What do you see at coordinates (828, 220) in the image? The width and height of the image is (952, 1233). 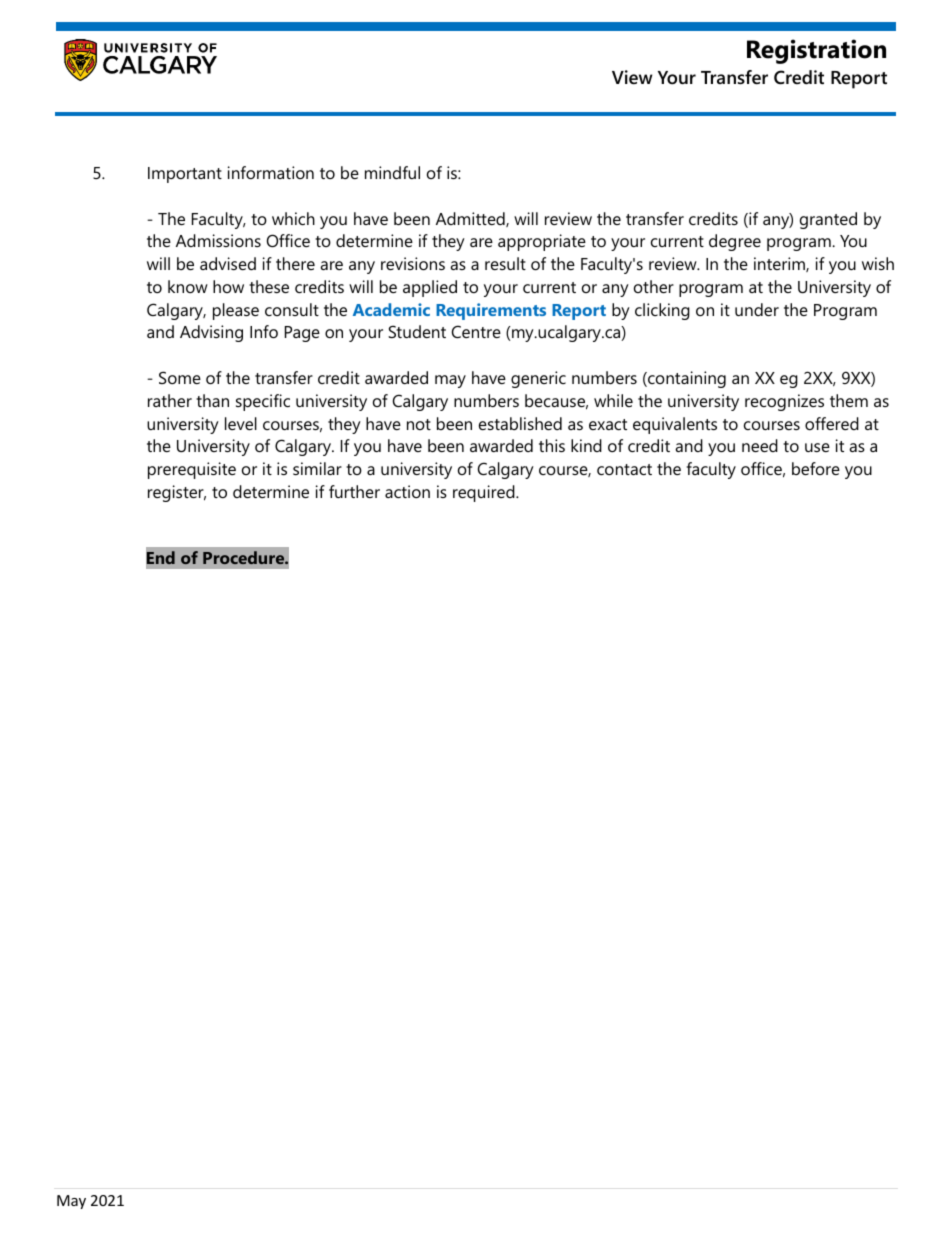 I see `granted` at bounding box center [828, 220].
